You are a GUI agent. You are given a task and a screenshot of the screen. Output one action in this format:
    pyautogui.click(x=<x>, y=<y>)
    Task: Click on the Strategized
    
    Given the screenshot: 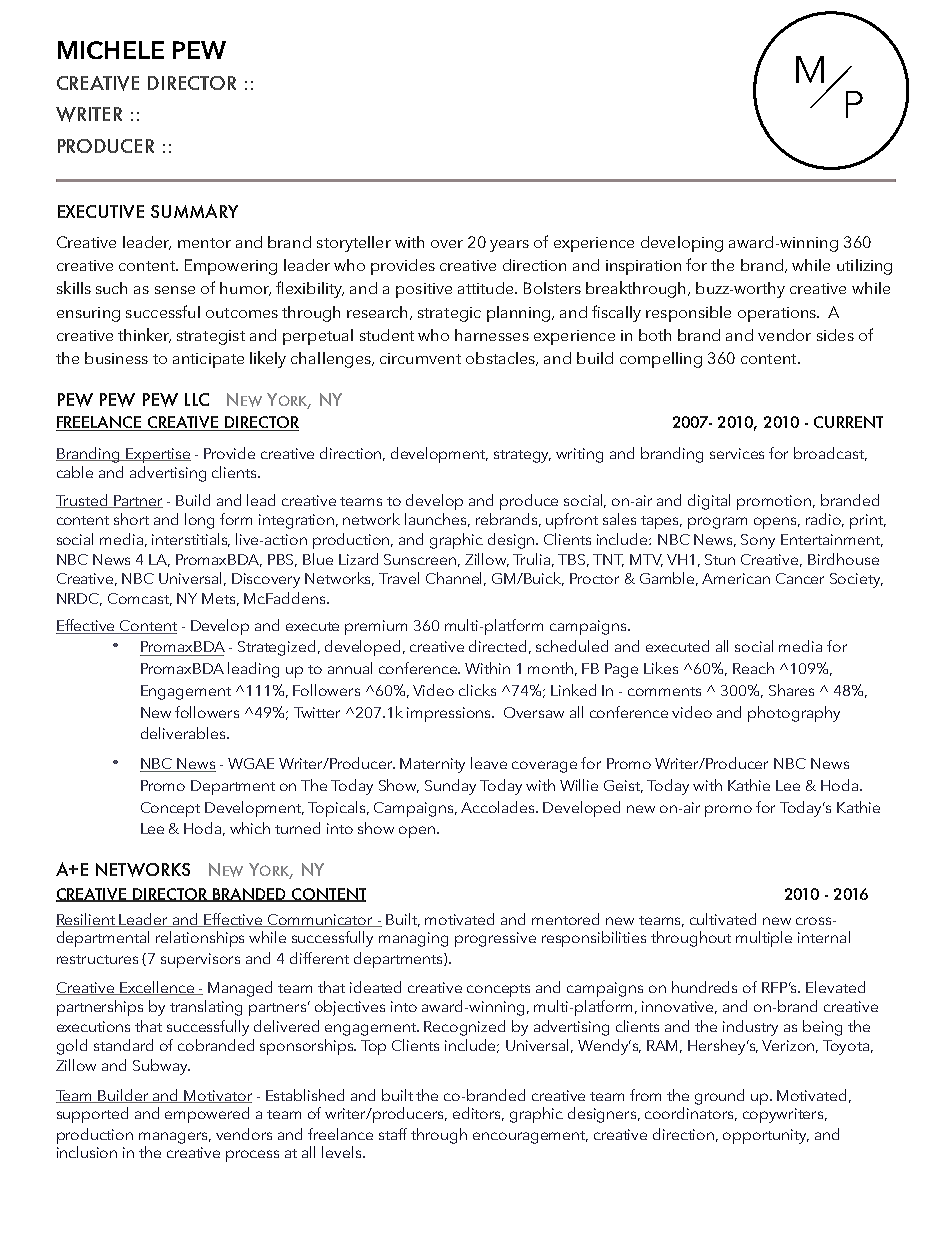 What is the action you would take?
    pyautogui.click(x=278, y=648)
